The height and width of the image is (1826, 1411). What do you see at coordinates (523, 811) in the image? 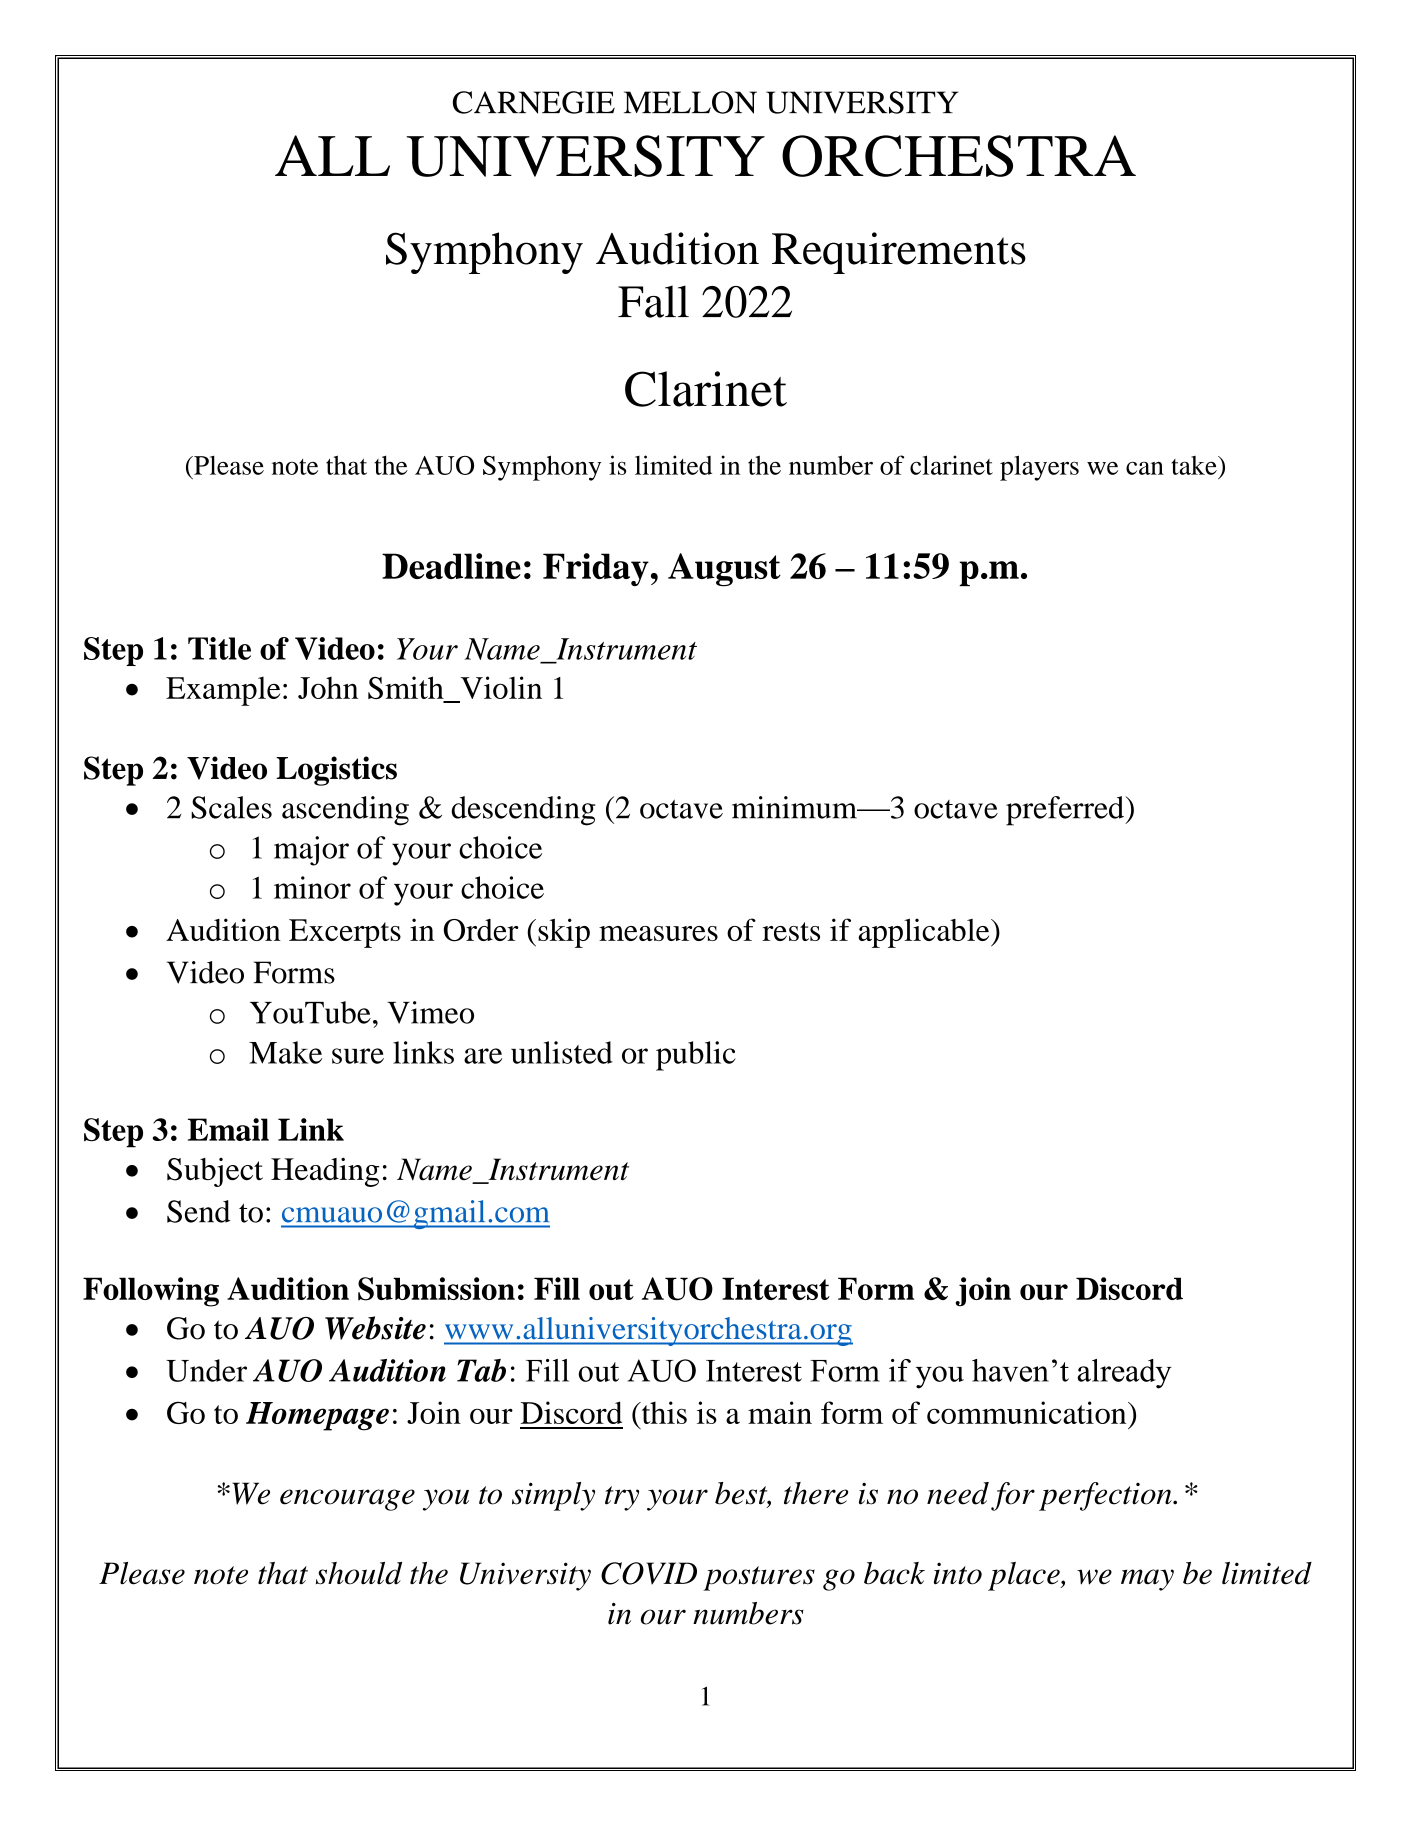
I see `descending` at bounding box center [523, 811].
